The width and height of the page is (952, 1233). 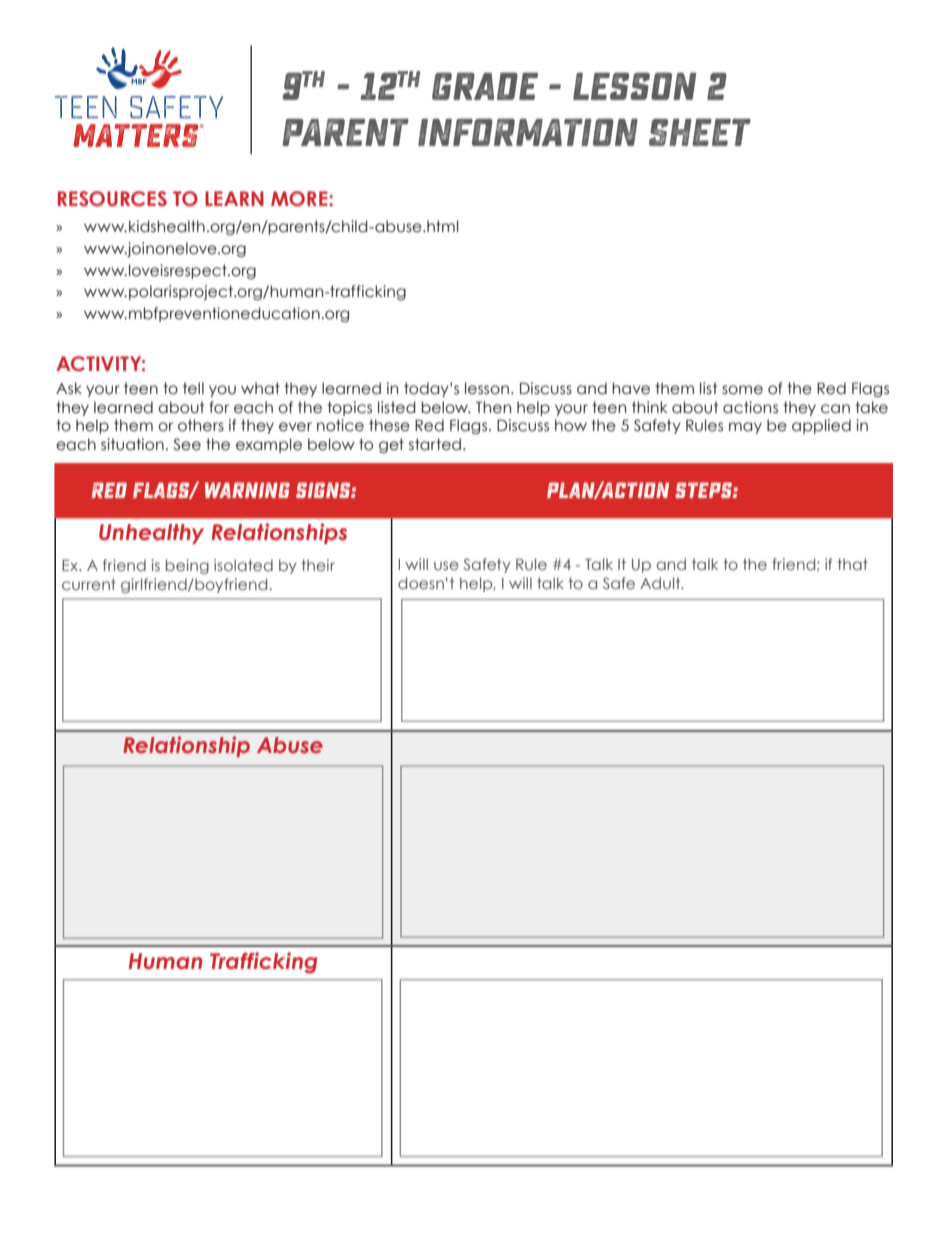 I want to click on Then, so click(x=493, y=407).
